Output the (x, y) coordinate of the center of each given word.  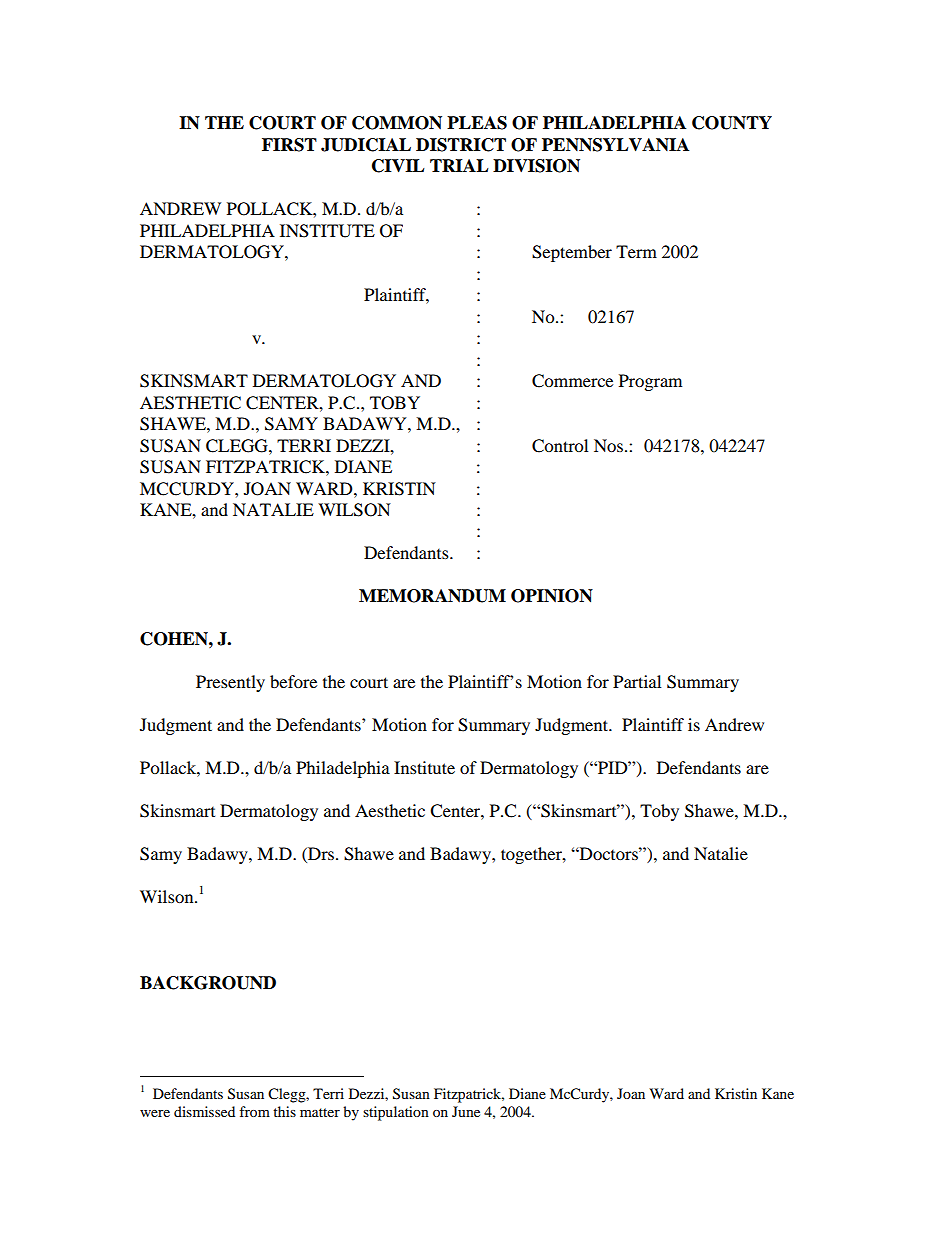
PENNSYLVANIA (615, 145)
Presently (230, 683)
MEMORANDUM (432, 596)
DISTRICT (461, 145)
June (466, 1111)
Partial (637, 681)
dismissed (204, 1111)
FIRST (289, 145)
